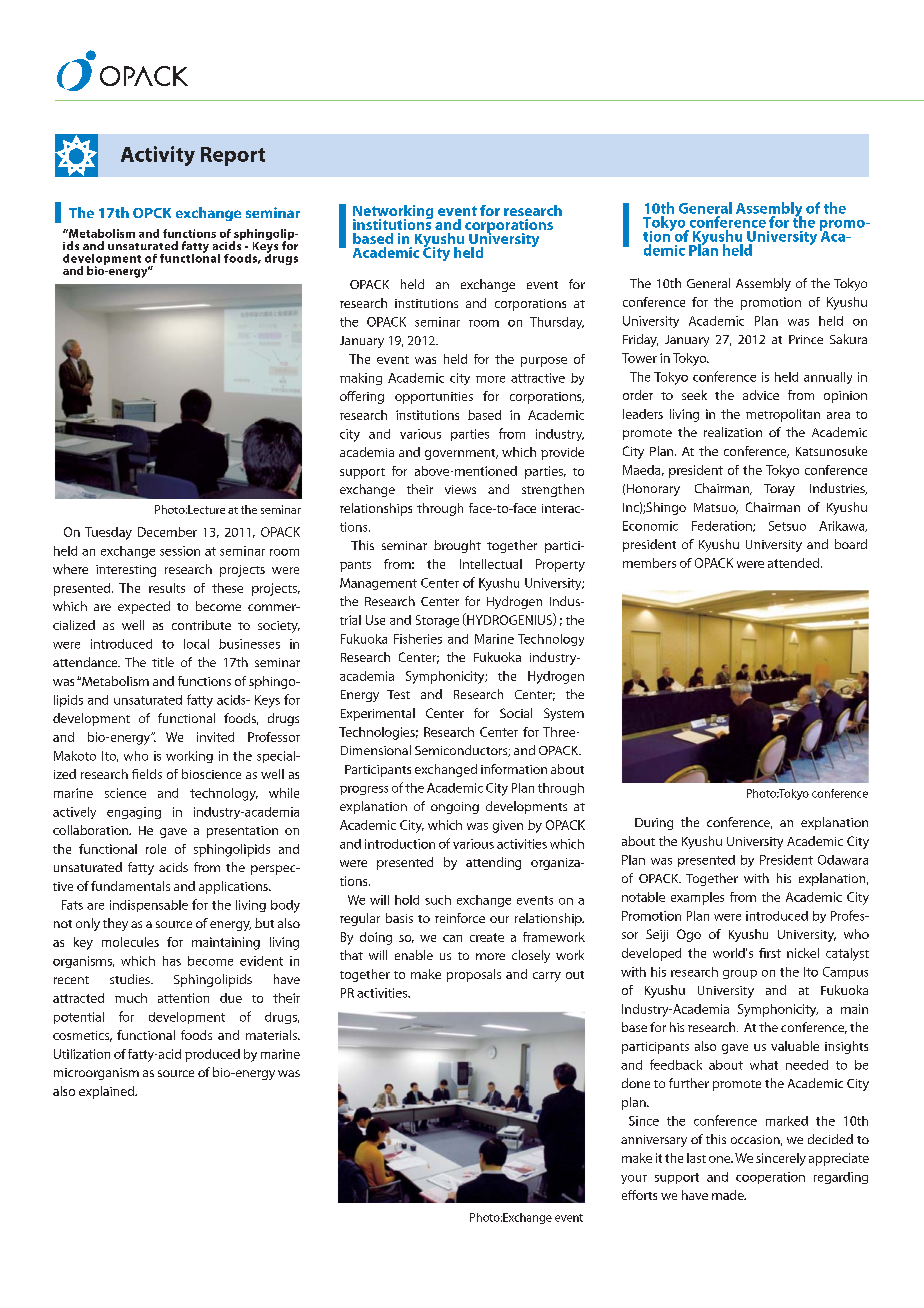 The height and width of the screenshot is (1308, 924). What do you see at coordinates (108, 1092) in the screenshot?
I see `explained` at bounding box center [108, 1092].
